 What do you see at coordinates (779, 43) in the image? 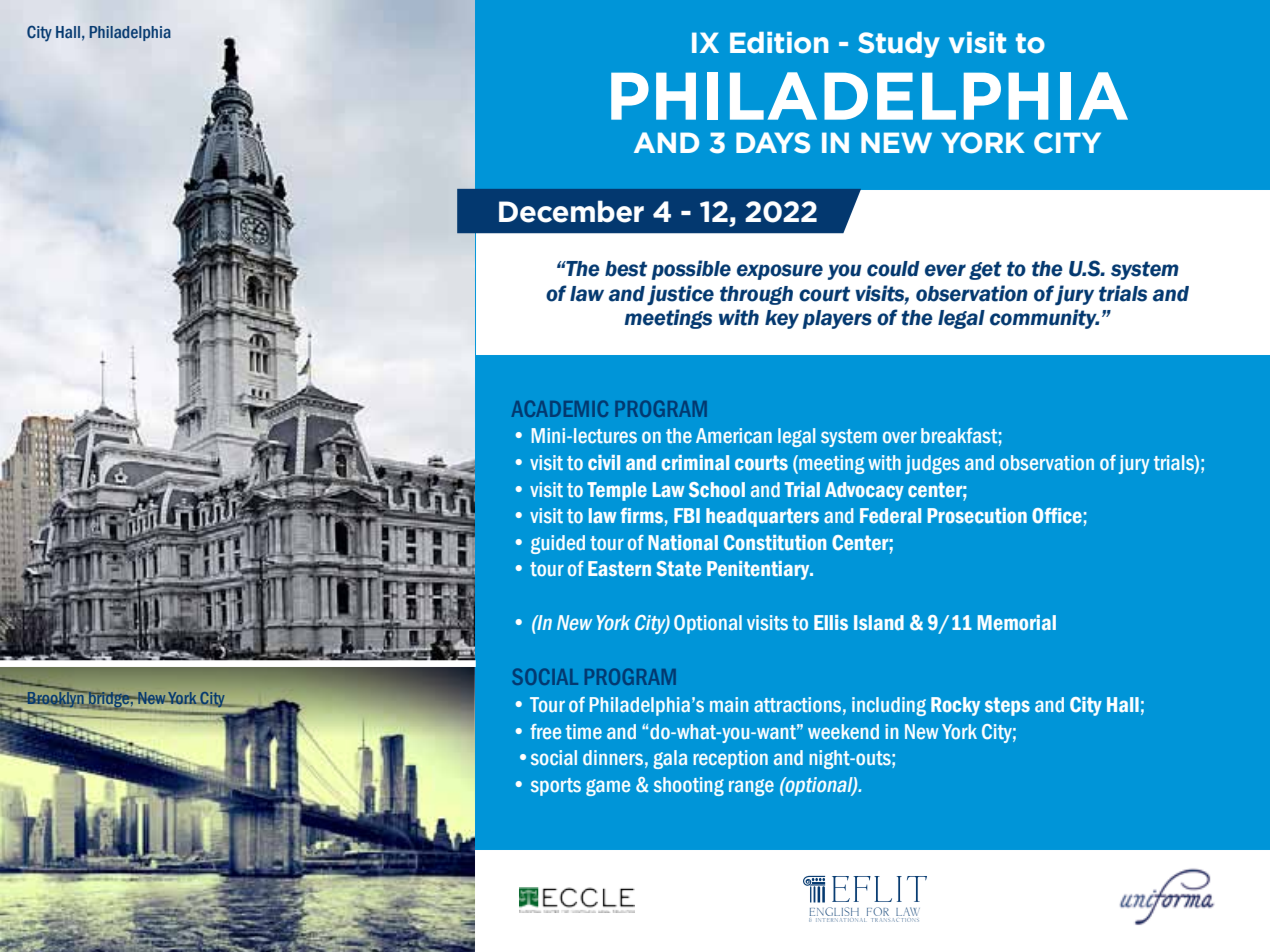
I see `Edition` at bounding box center [779, 43].
